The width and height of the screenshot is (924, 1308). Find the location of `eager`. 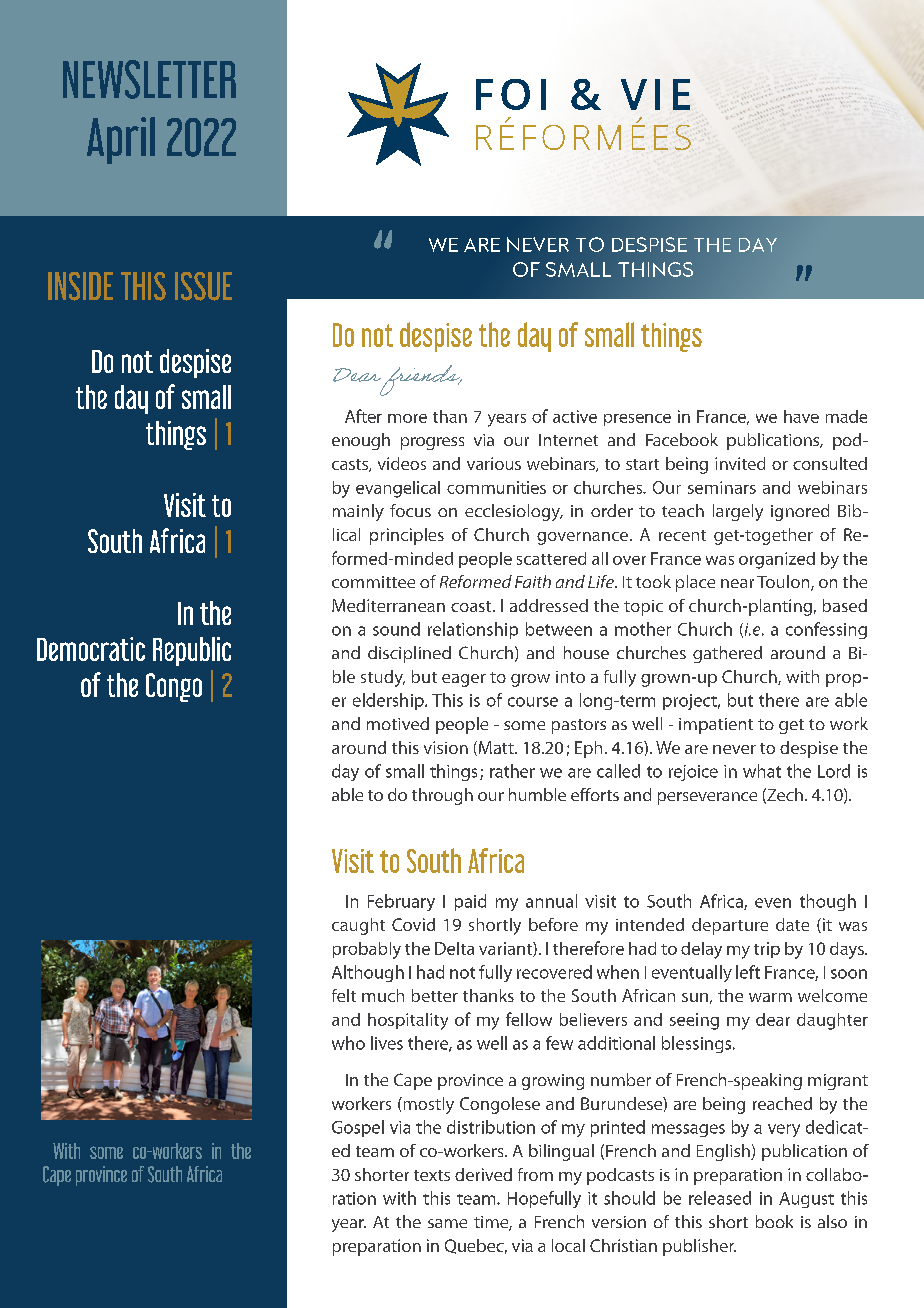

eager is located at coordinates (464, 680).
